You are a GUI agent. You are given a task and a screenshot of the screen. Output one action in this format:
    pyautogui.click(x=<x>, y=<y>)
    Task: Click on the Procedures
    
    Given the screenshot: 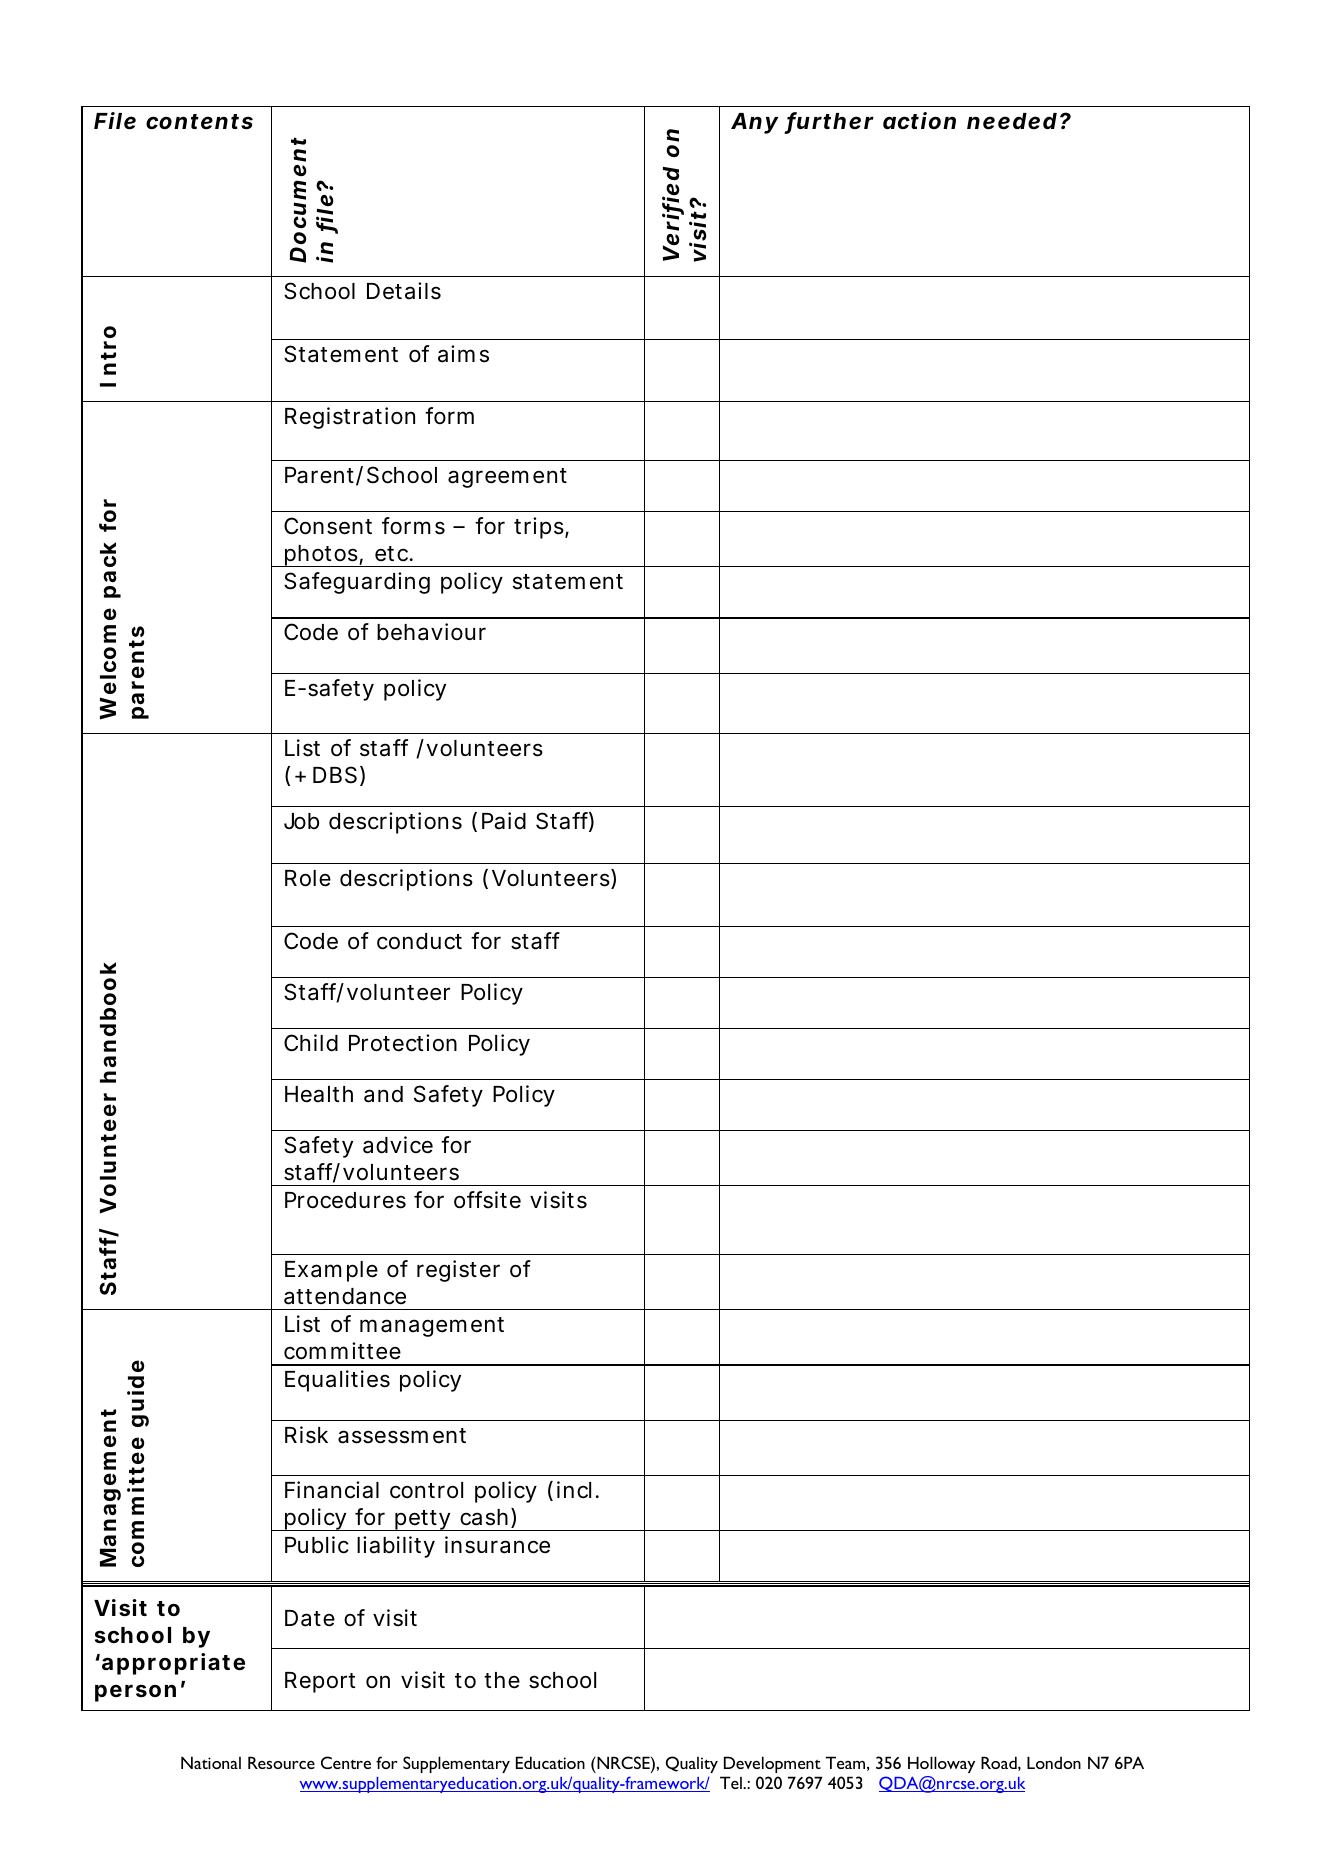 What is the action you would take?
    pyautogui.click(x=345, y=1200)
